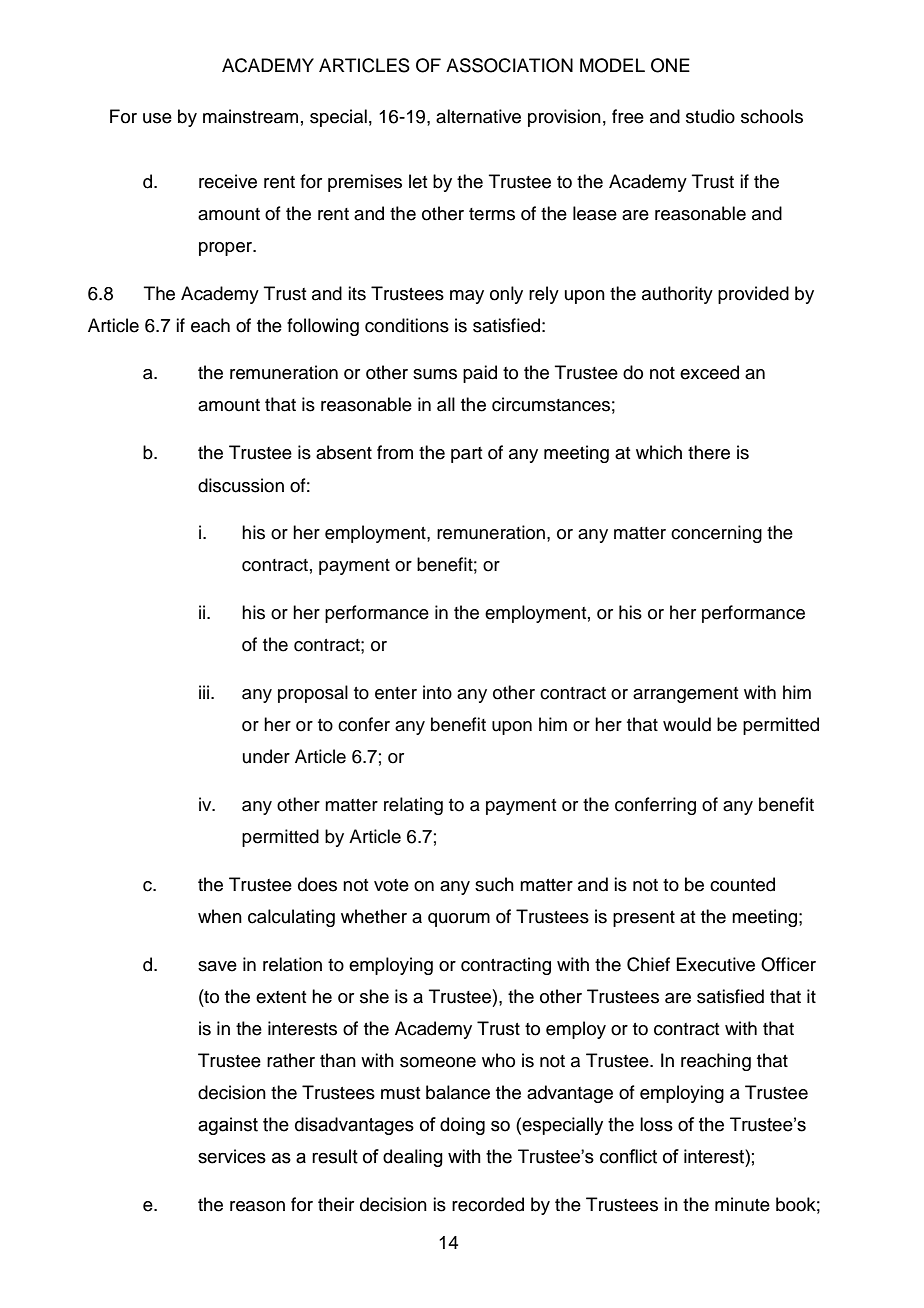 Image resolution: width=924 pixels, height=1308 pixels. What do you see at coordinates (710, 116) in the page?
I see `studio` at bounding box center [710, 116].
